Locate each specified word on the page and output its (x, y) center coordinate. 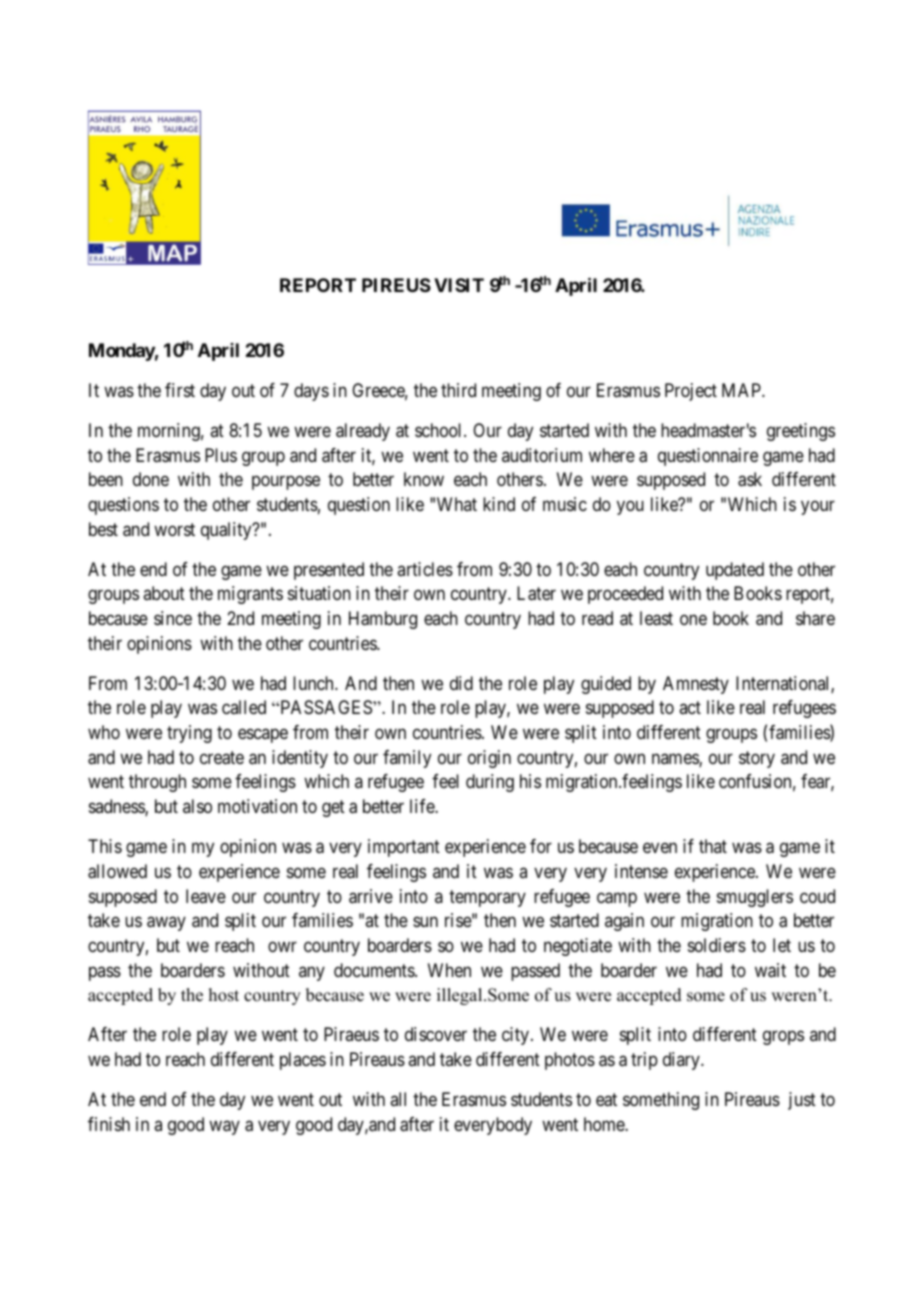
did (461, 683)
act (690, 708)
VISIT (459, 285)
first (180, 390)
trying (189, 734)
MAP (742, 390)
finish (109, 1124)
